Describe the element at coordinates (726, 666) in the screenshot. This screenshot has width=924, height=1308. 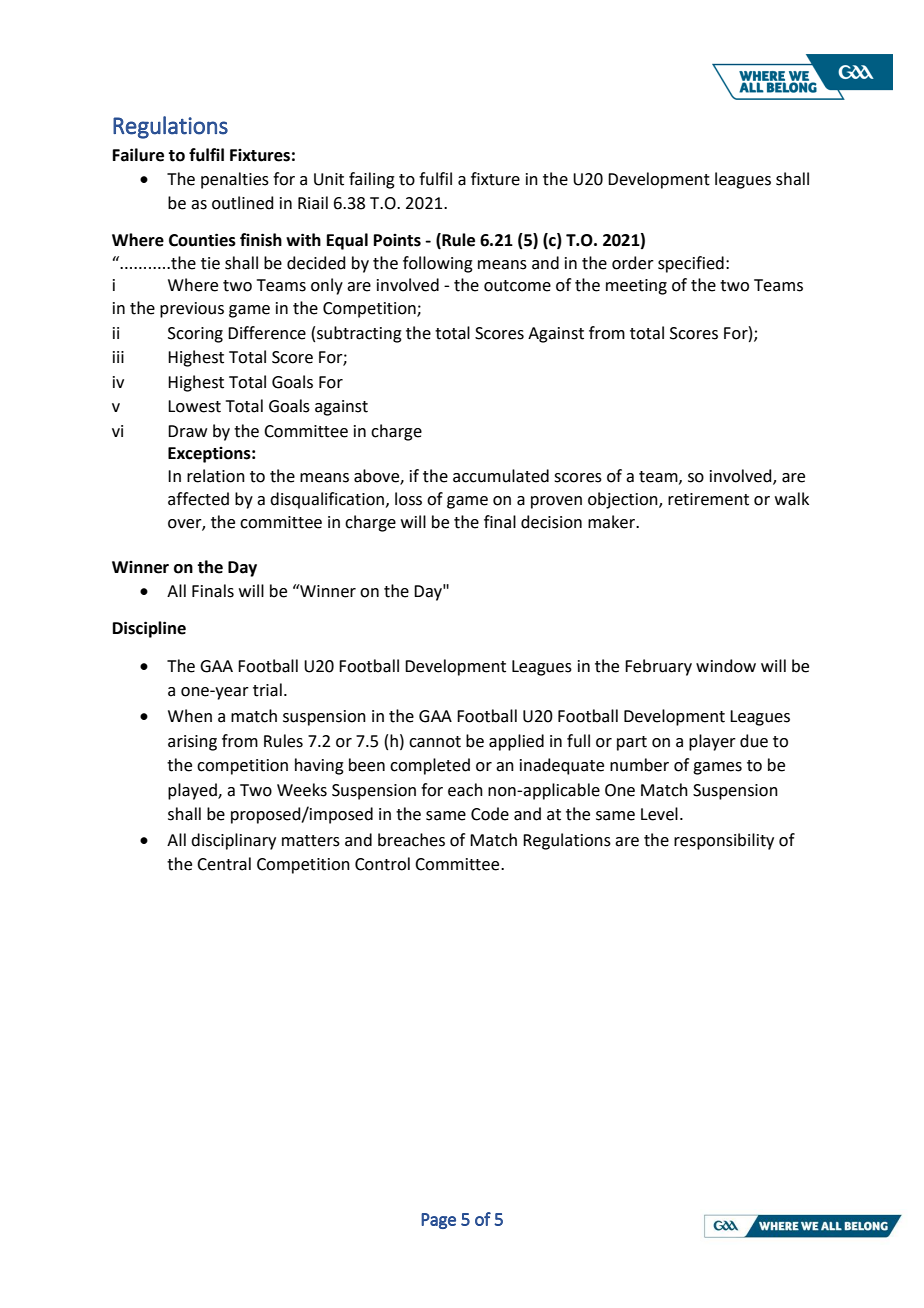
I see `window` at that location.
